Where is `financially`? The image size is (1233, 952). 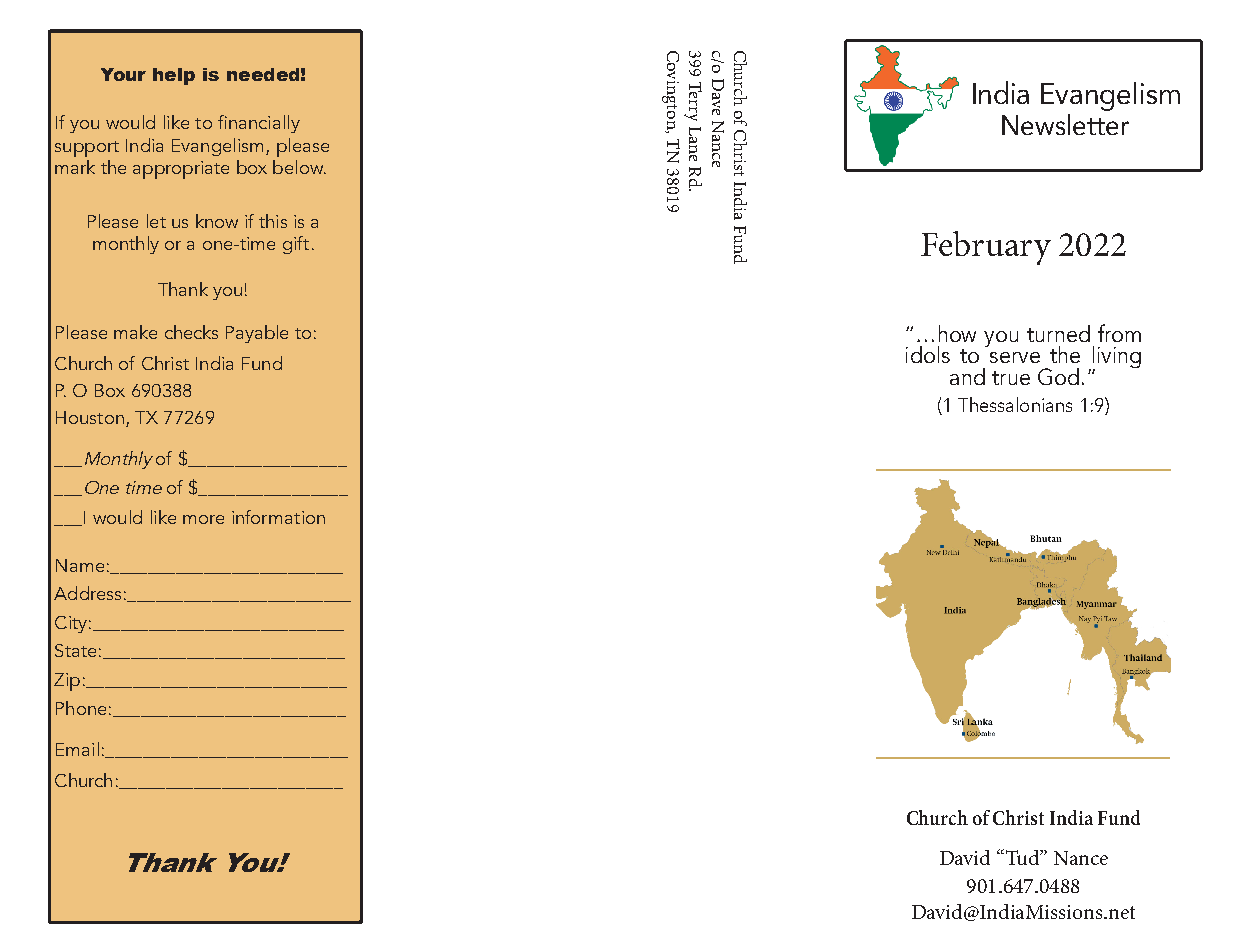 financially is located at coordinates (259, 124).
